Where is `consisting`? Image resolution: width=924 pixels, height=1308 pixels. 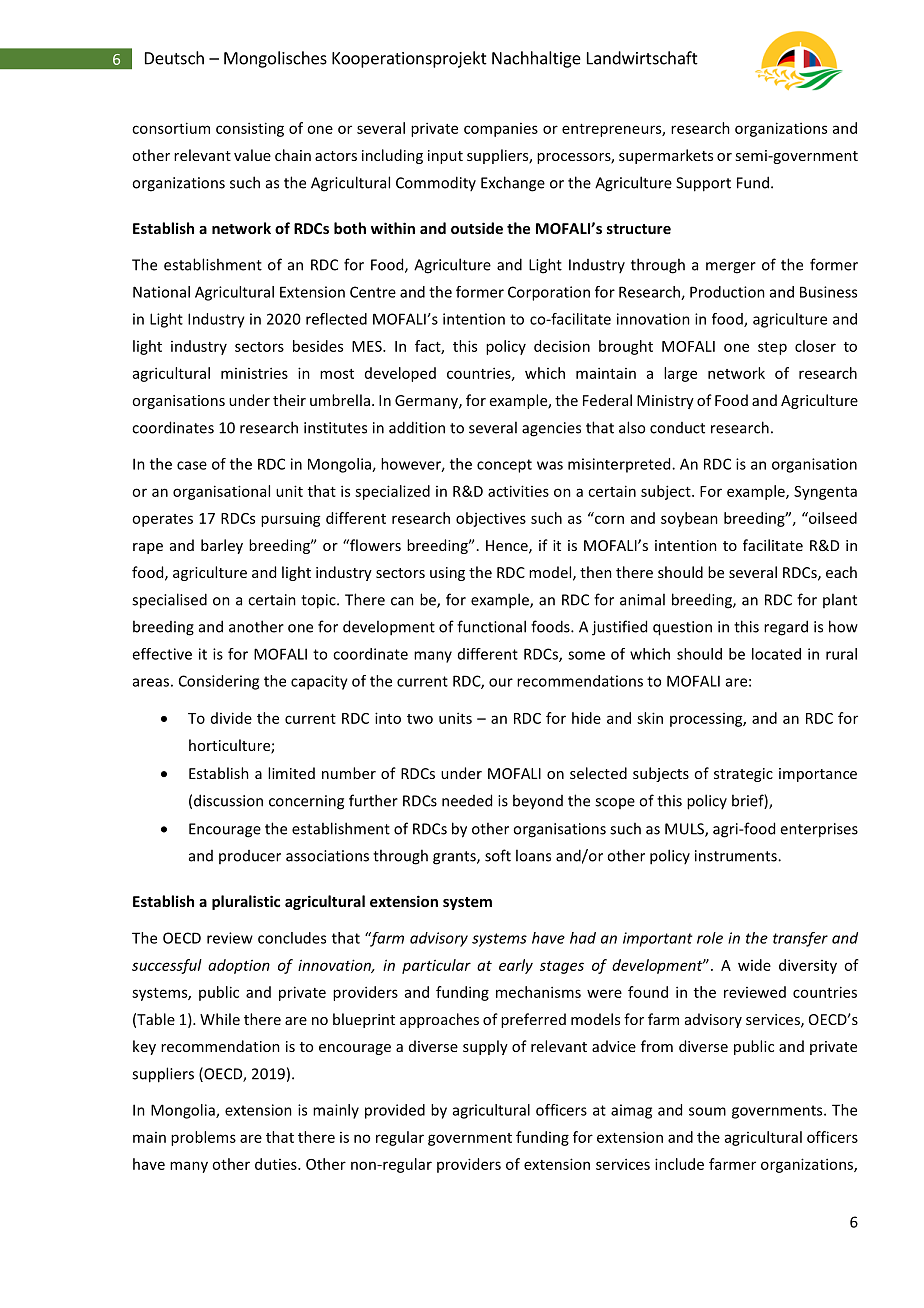
consisting is located at coordinates (250, 129).
